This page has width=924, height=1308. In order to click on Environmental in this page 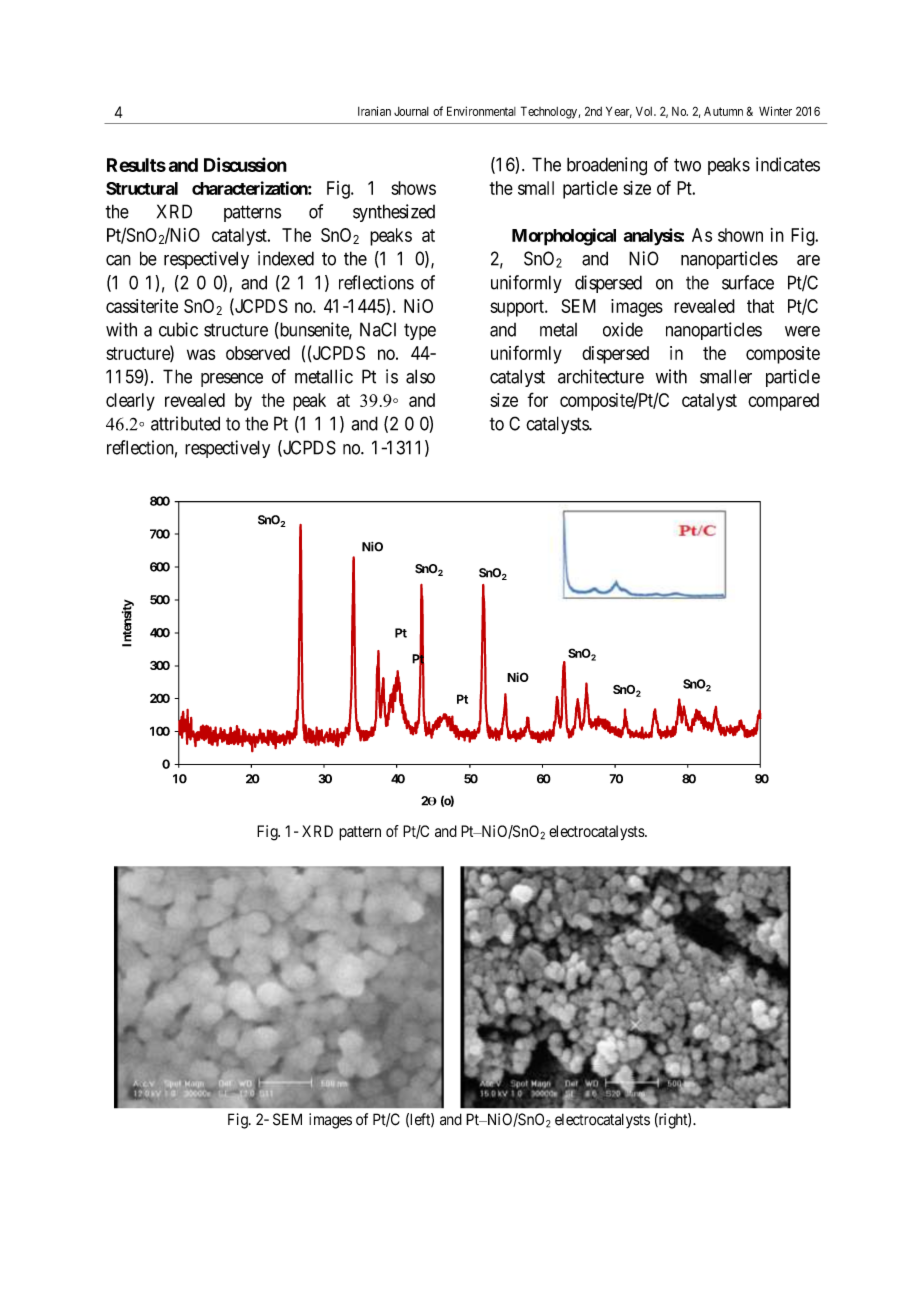, I will do `click(481, 111)`.
